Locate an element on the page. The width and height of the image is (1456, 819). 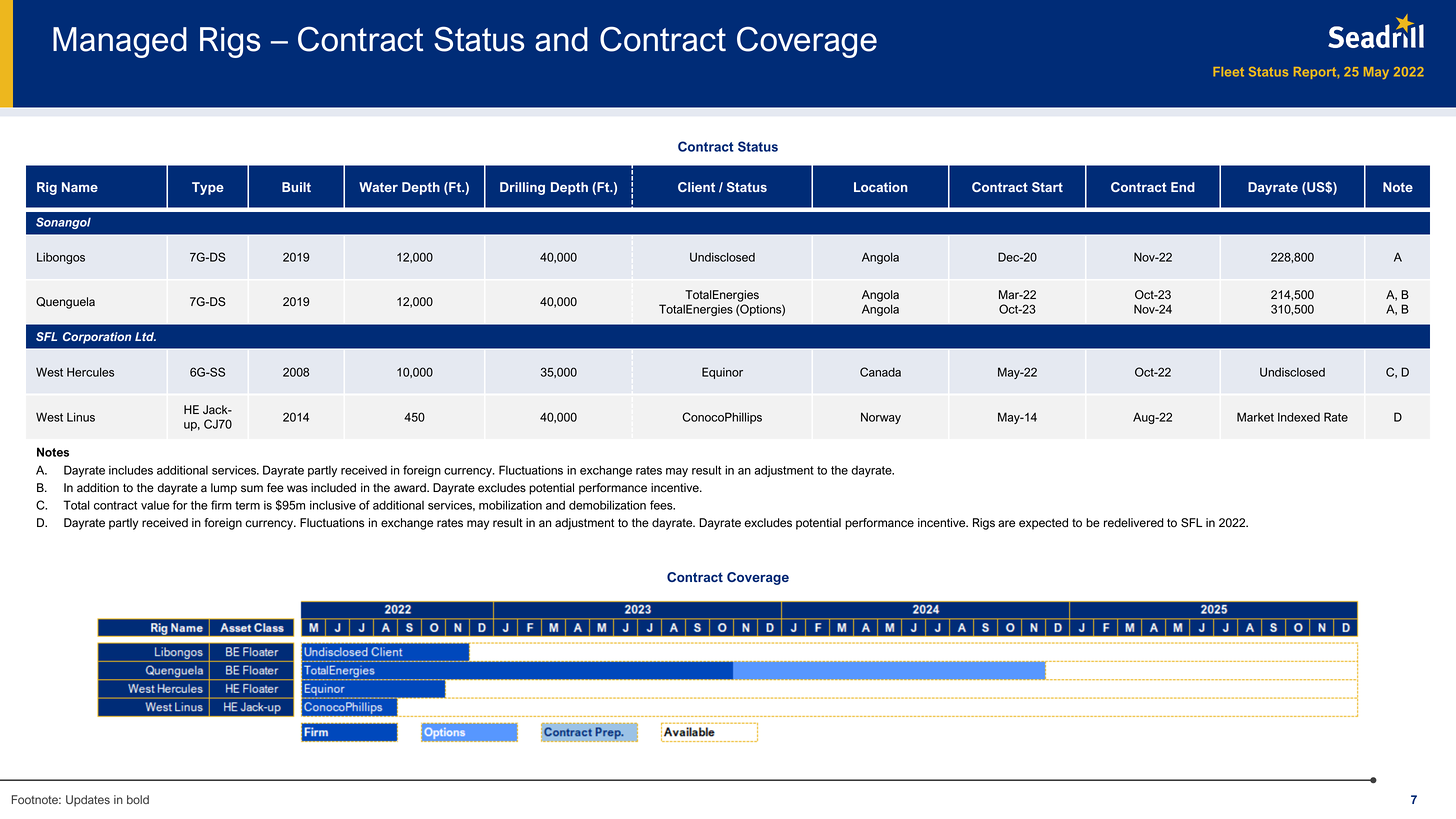
Client is located at coordinates (696, 187).
